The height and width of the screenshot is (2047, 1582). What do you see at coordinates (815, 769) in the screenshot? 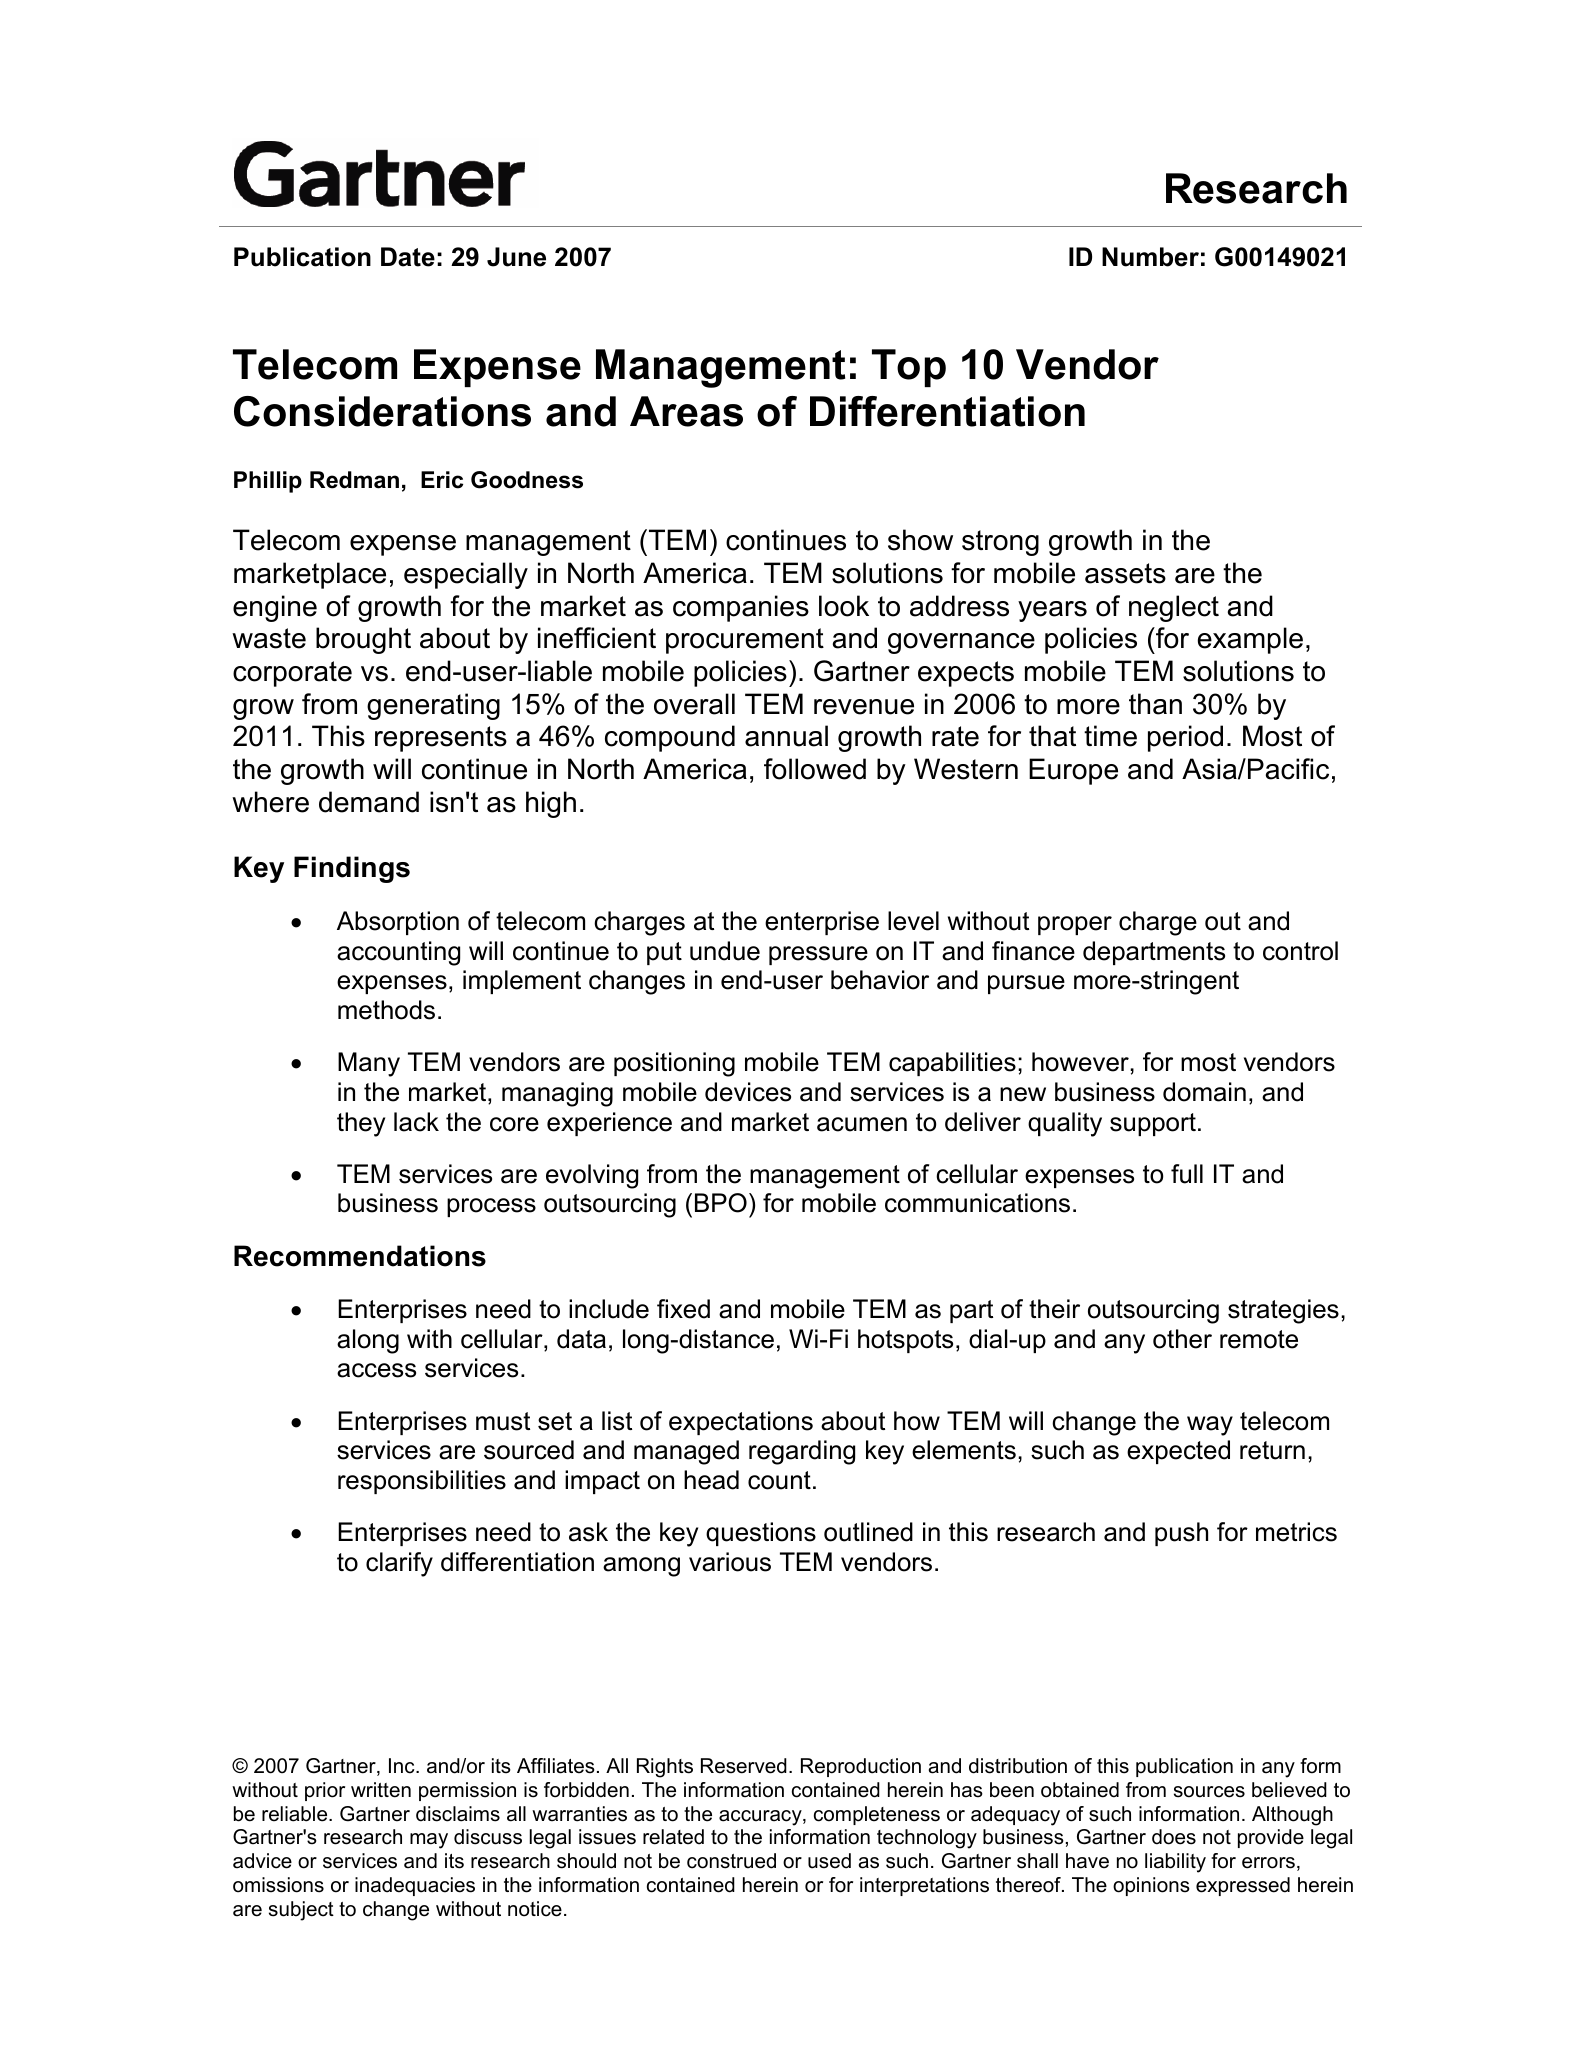
I see `followed` at bounding box center [815, 769].
